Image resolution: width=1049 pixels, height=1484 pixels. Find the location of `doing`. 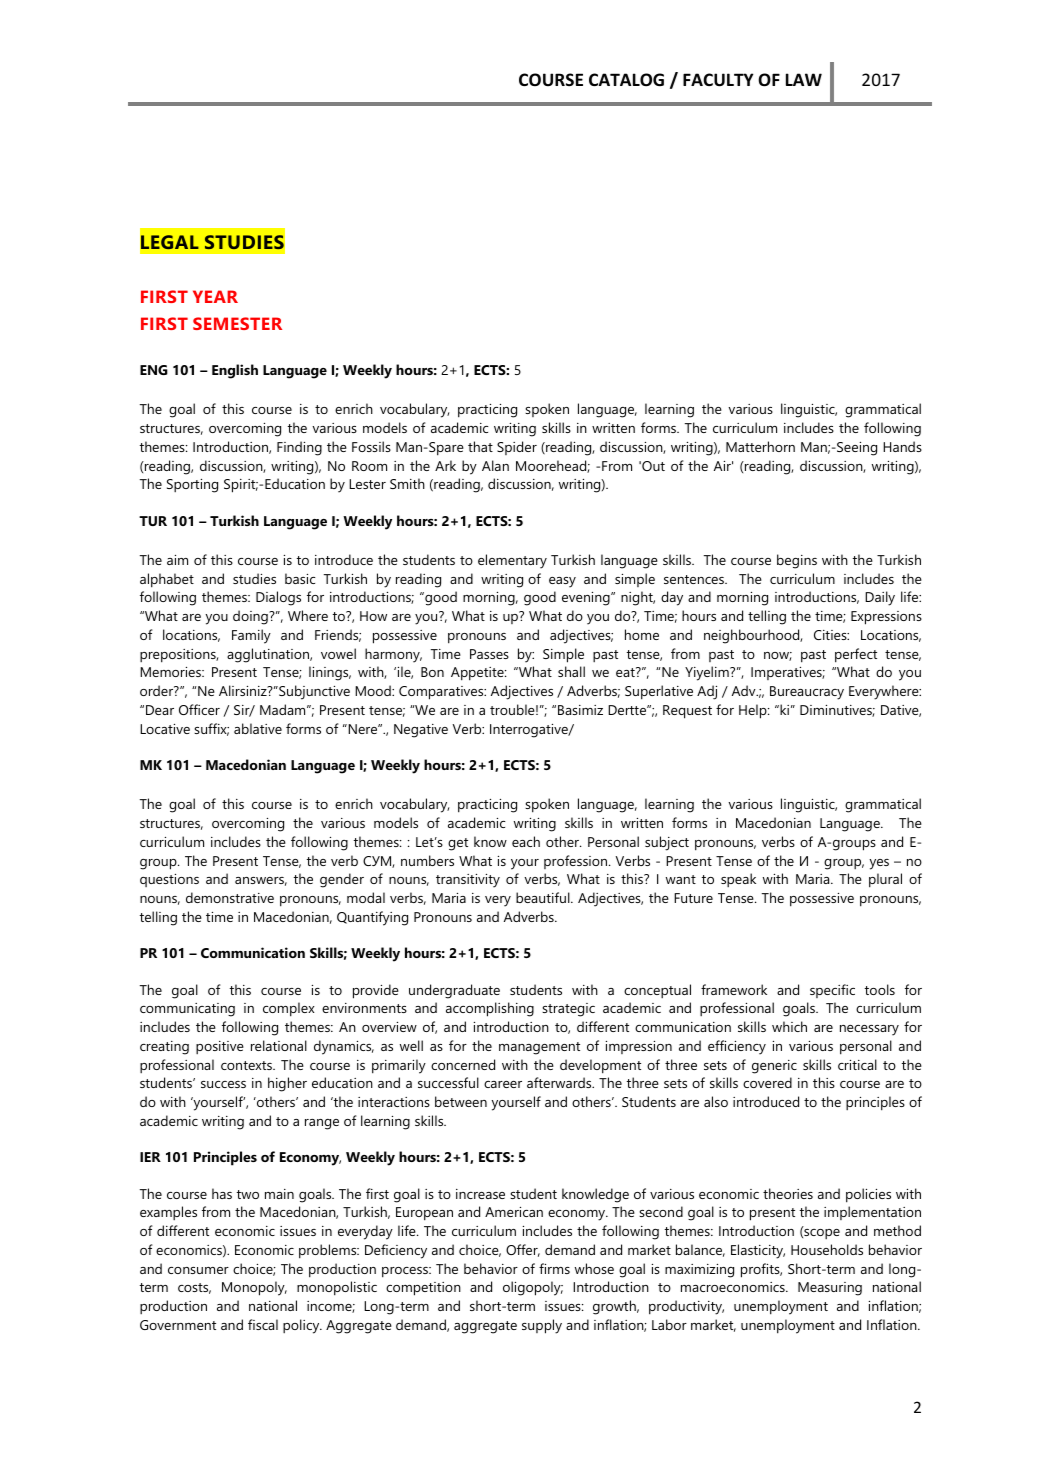

doing is located at coordinates (251, 617).
